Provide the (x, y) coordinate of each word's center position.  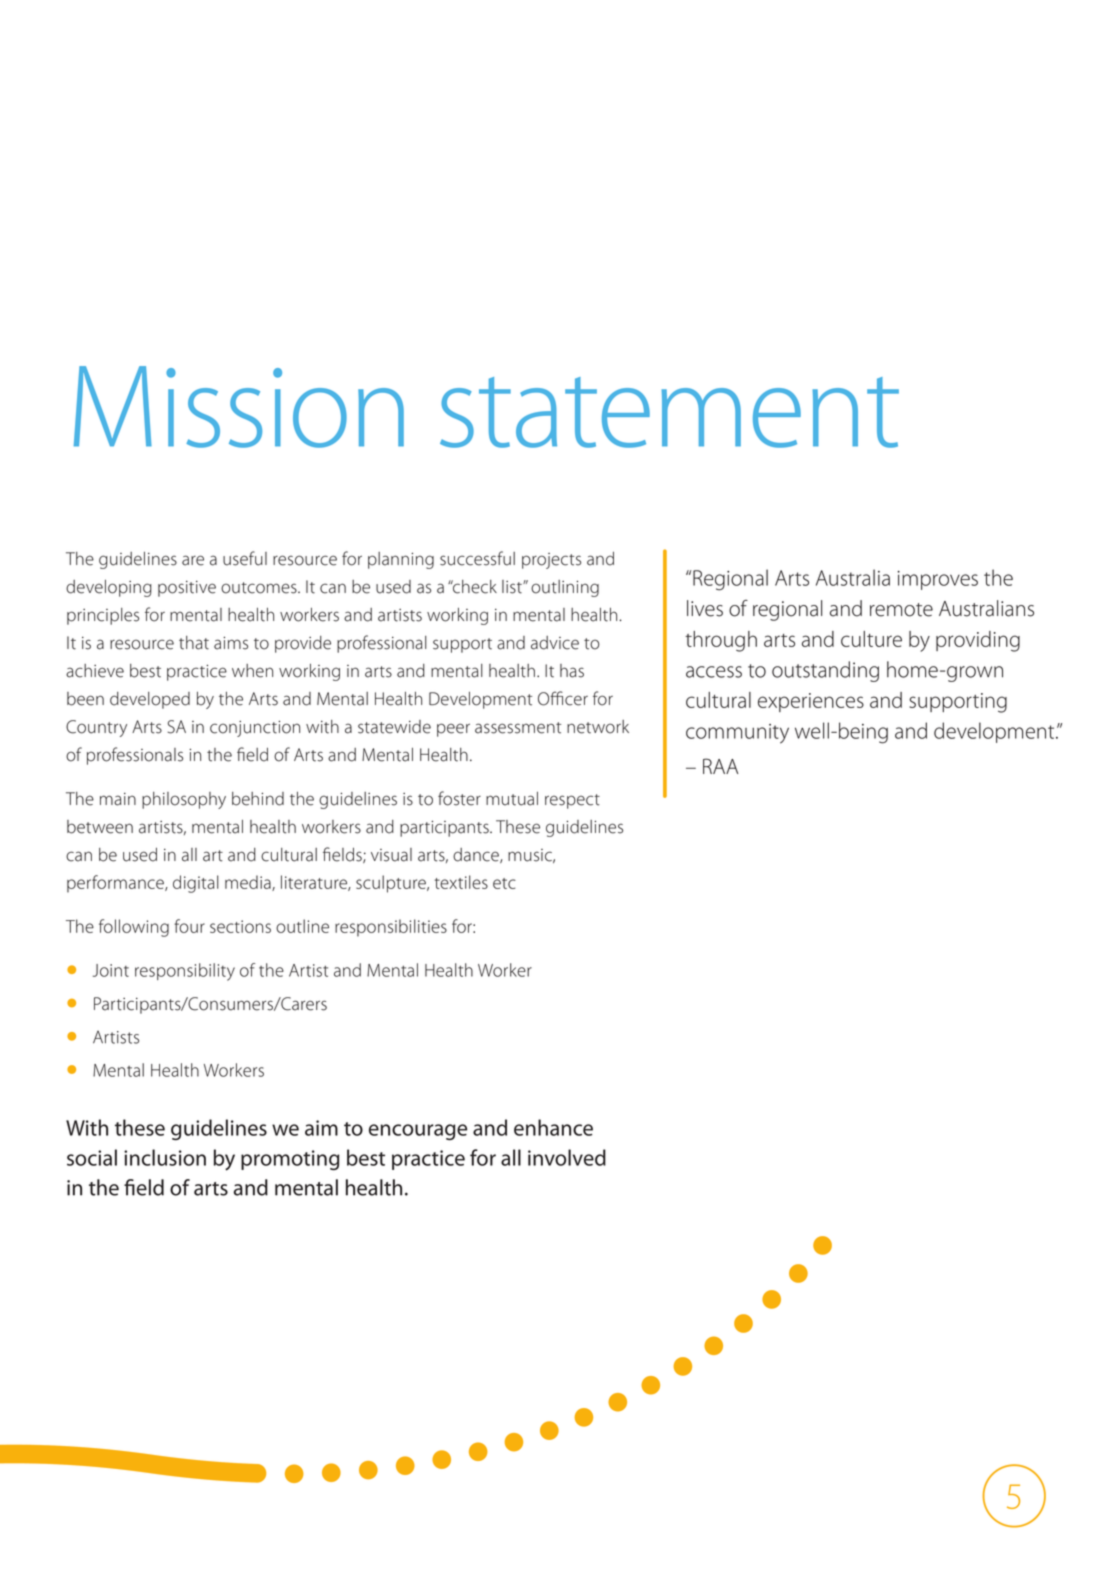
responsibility (185, 972)
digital (196, 884)
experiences (811, 702)
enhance (553, 1127)
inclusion (165, 1157)
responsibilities (391, 928)
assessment (518, 728)
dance (477, 855)
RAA (720, 766)
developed (150, 700)
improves (938, 580)
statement (669, 412)
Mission (239, 407)
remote (901, 610)
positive (187, 589)
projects (551, 561)
